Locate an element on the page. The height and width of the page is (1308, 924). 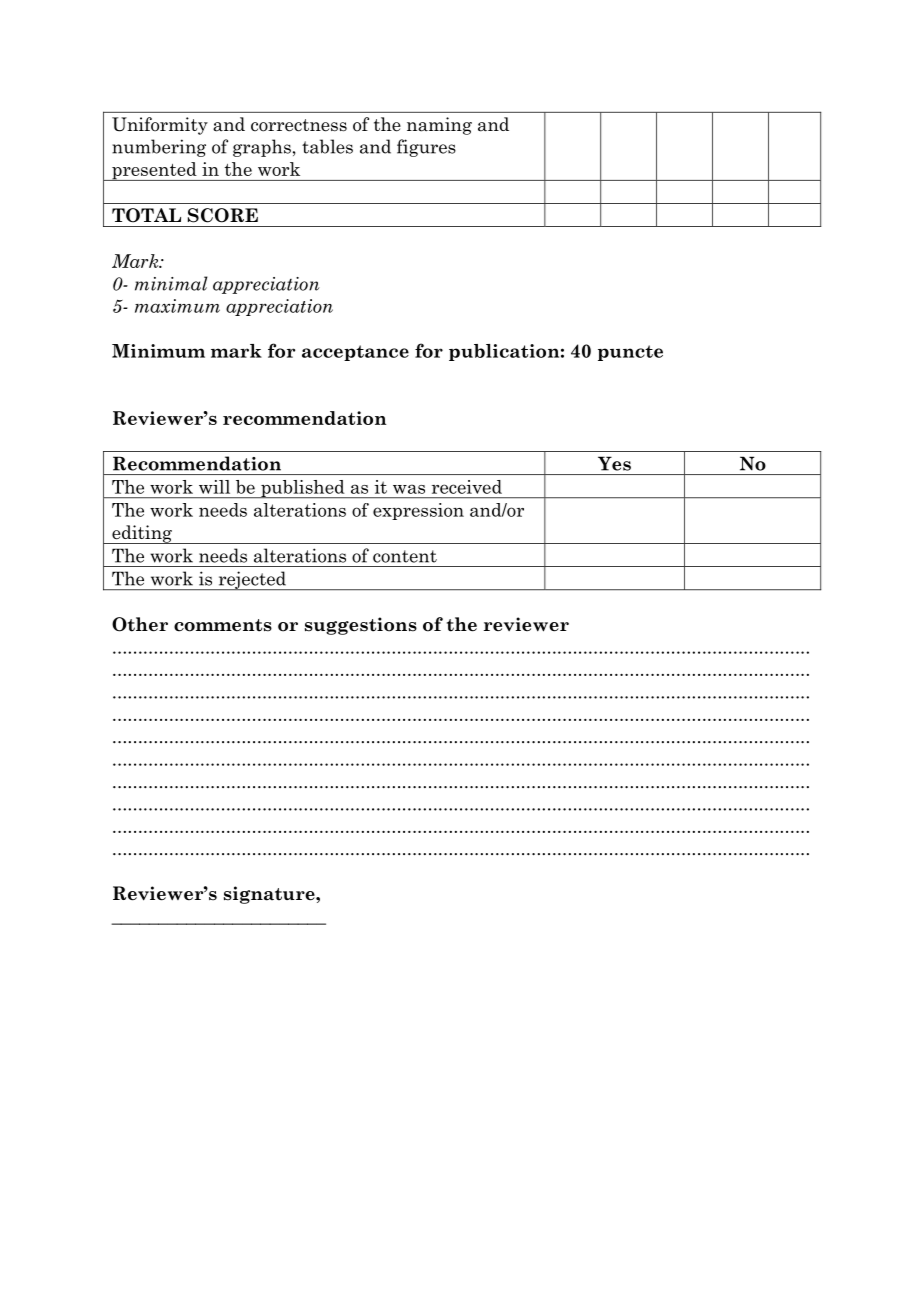
naming is located at coordinates (439, 126).
